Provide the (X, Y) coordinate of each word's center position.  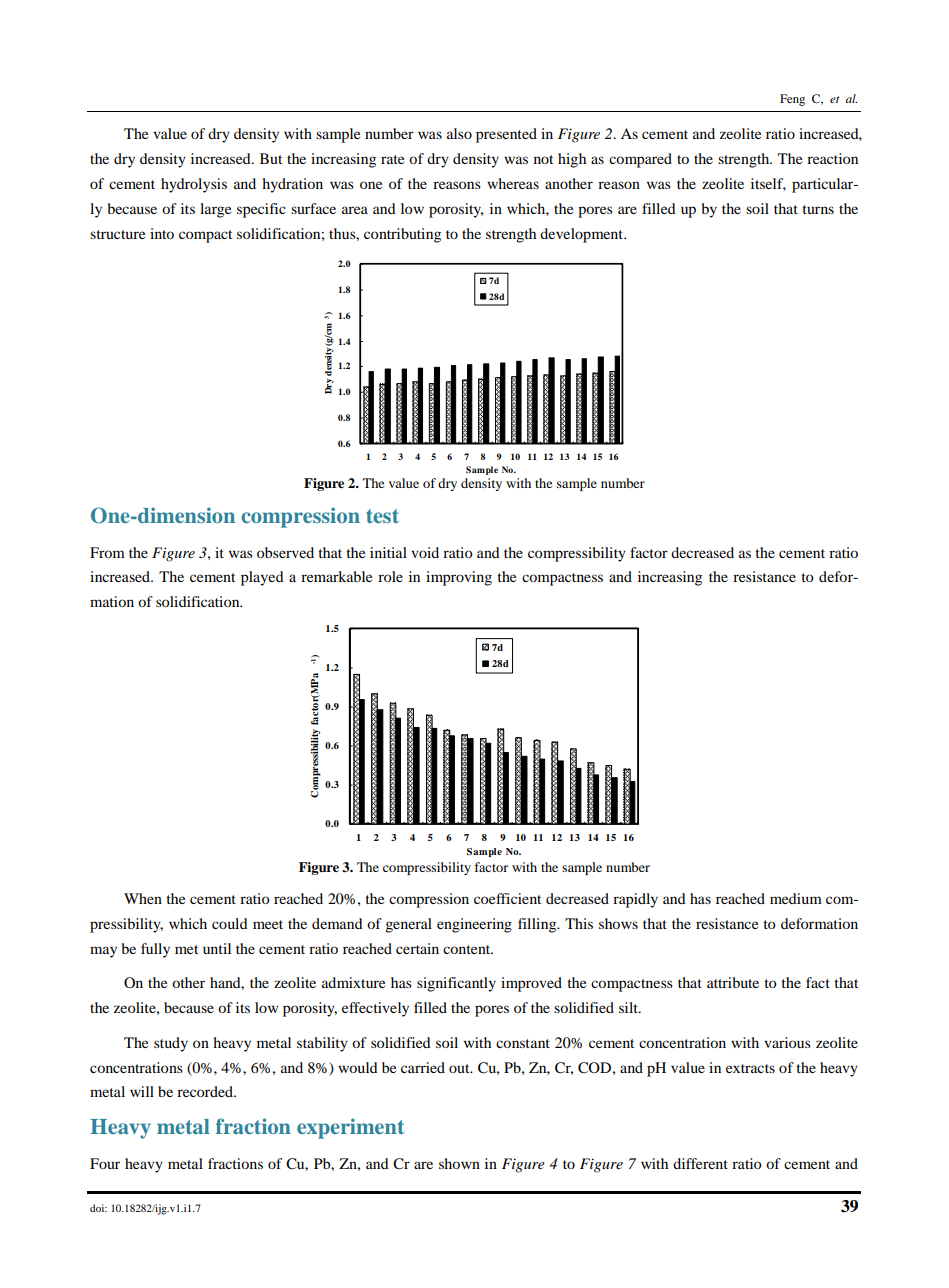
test (382, 516)
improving (459, 578)
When (143, 898)
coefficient (507, 898)
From (107, 552)
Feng (792, 100)
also (459, 133)
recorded (206, 1091)
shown (459, 1163)
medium (796, 898)
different (700, 1163)
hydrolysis (194, 185)
